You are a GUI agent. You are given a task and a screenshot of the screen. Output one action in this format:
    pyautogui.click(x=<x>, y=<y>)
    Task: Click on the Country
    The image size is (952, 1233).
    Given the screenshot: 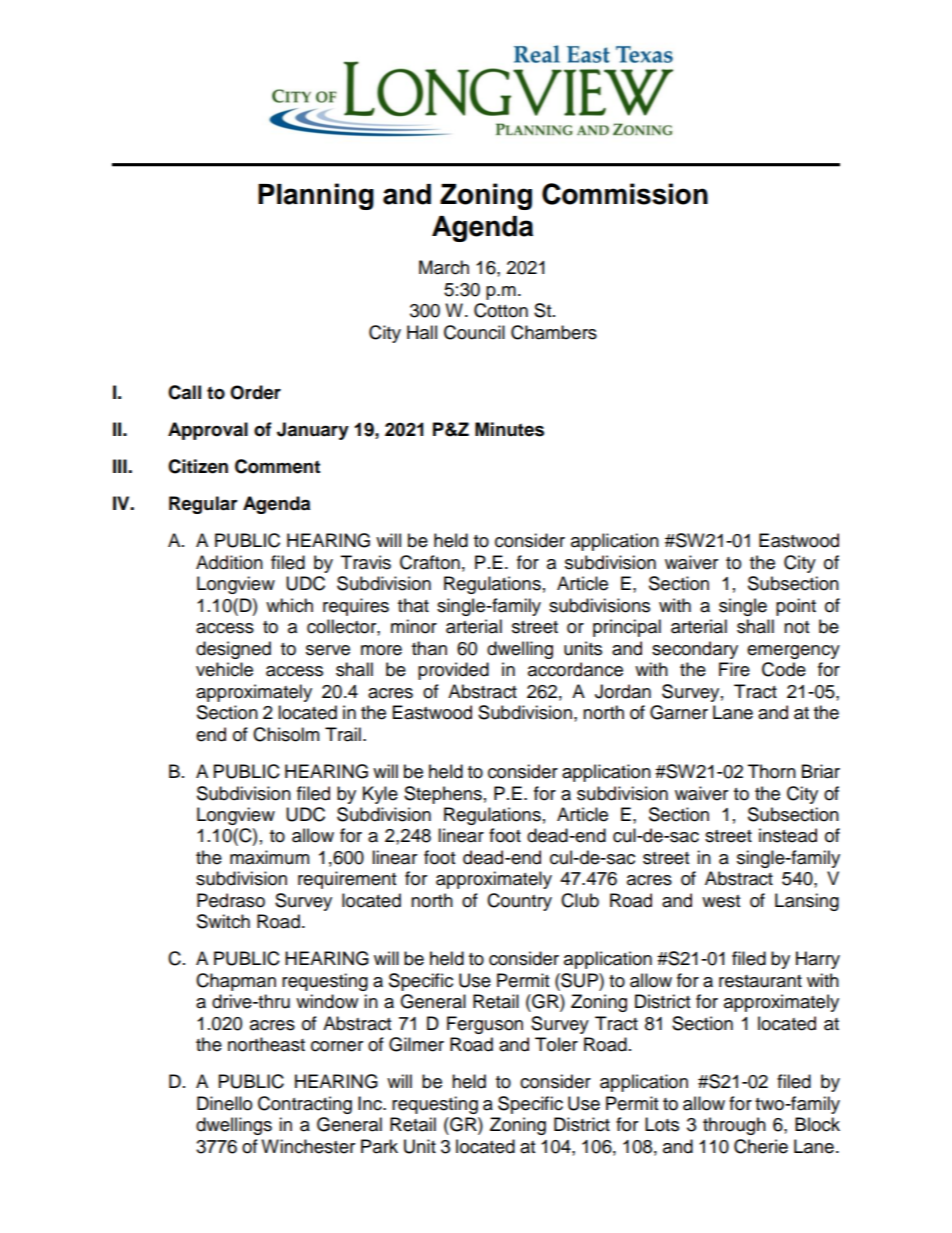 What is the action you would take?
    pyautogui.click(x=519, y=902)
